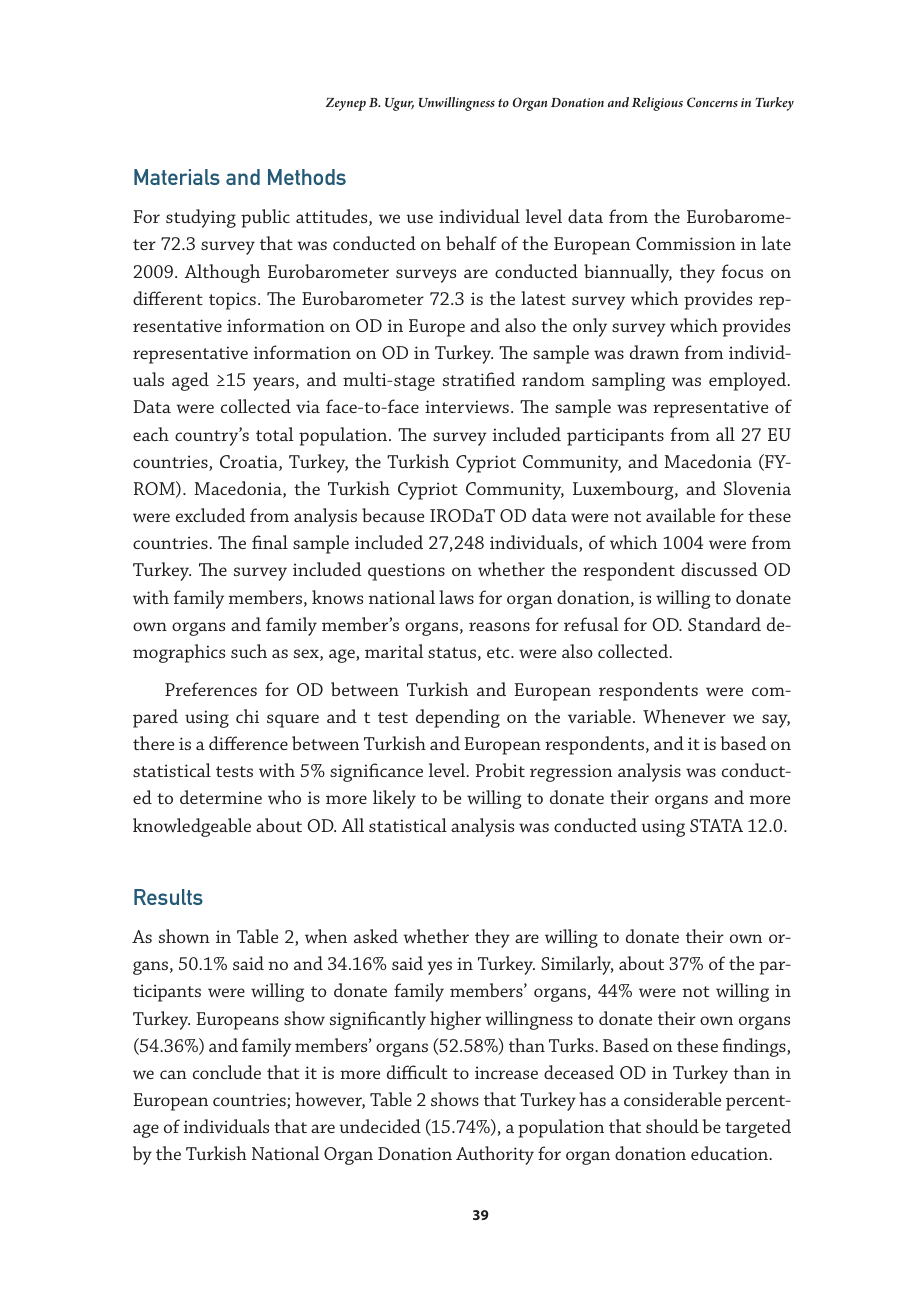 The height and width of the screenshot is (1296, 924). Describe the element at coordinates (346, 104) in the screenshot. I see `Zeynep` at that location.
